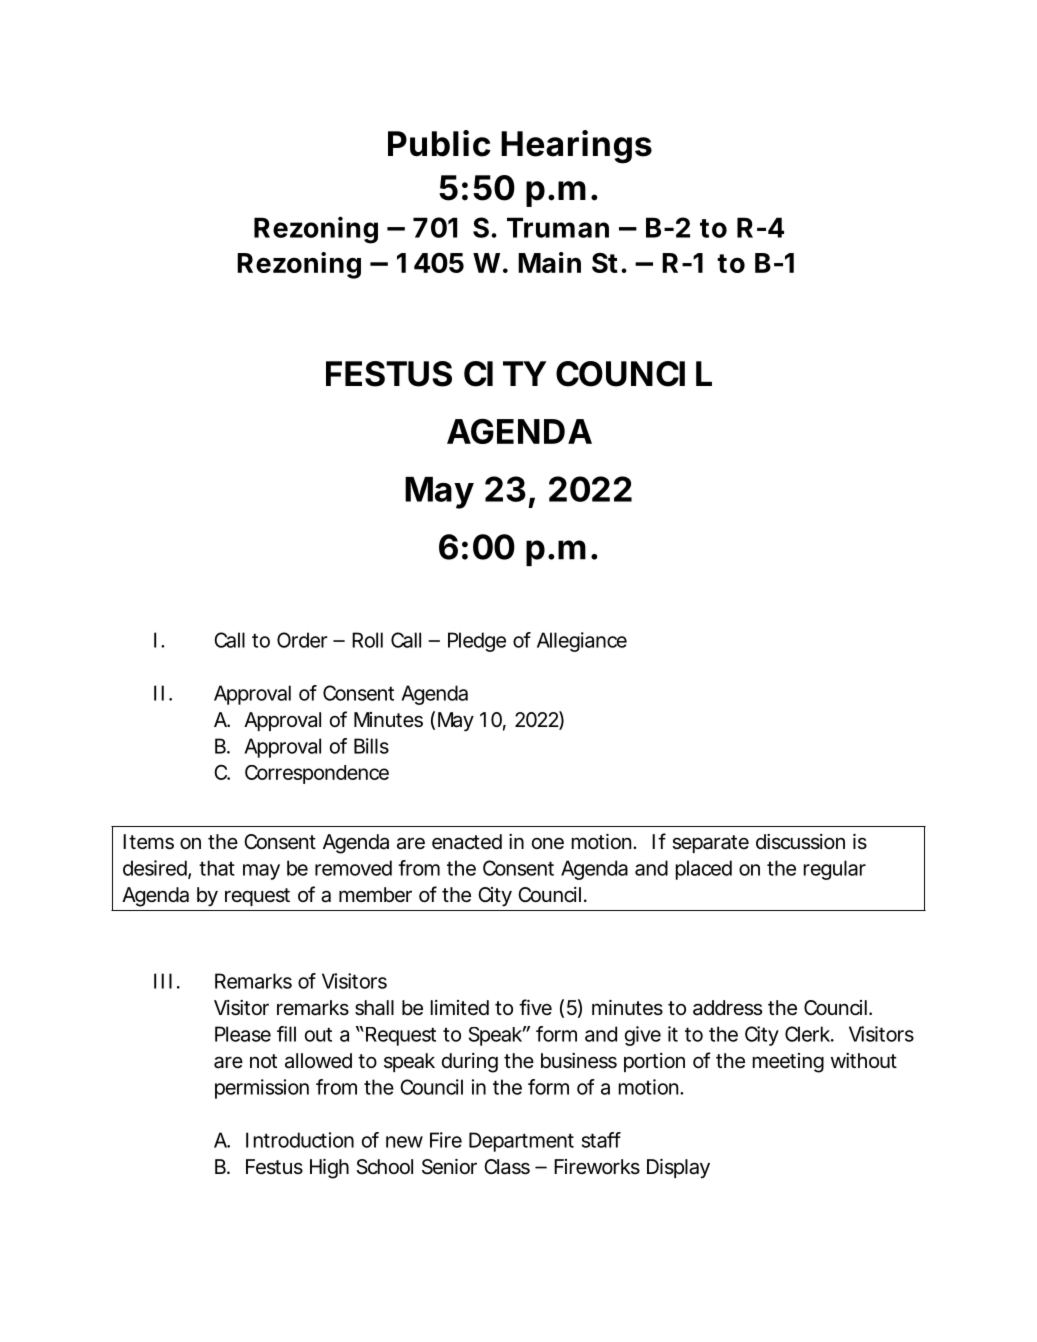 This screenshot has height=1342, width=1037. What do you see at coordinates (788, 1063) in the screenshot?
I see `meeting` at bounding box center [788, 1063].
